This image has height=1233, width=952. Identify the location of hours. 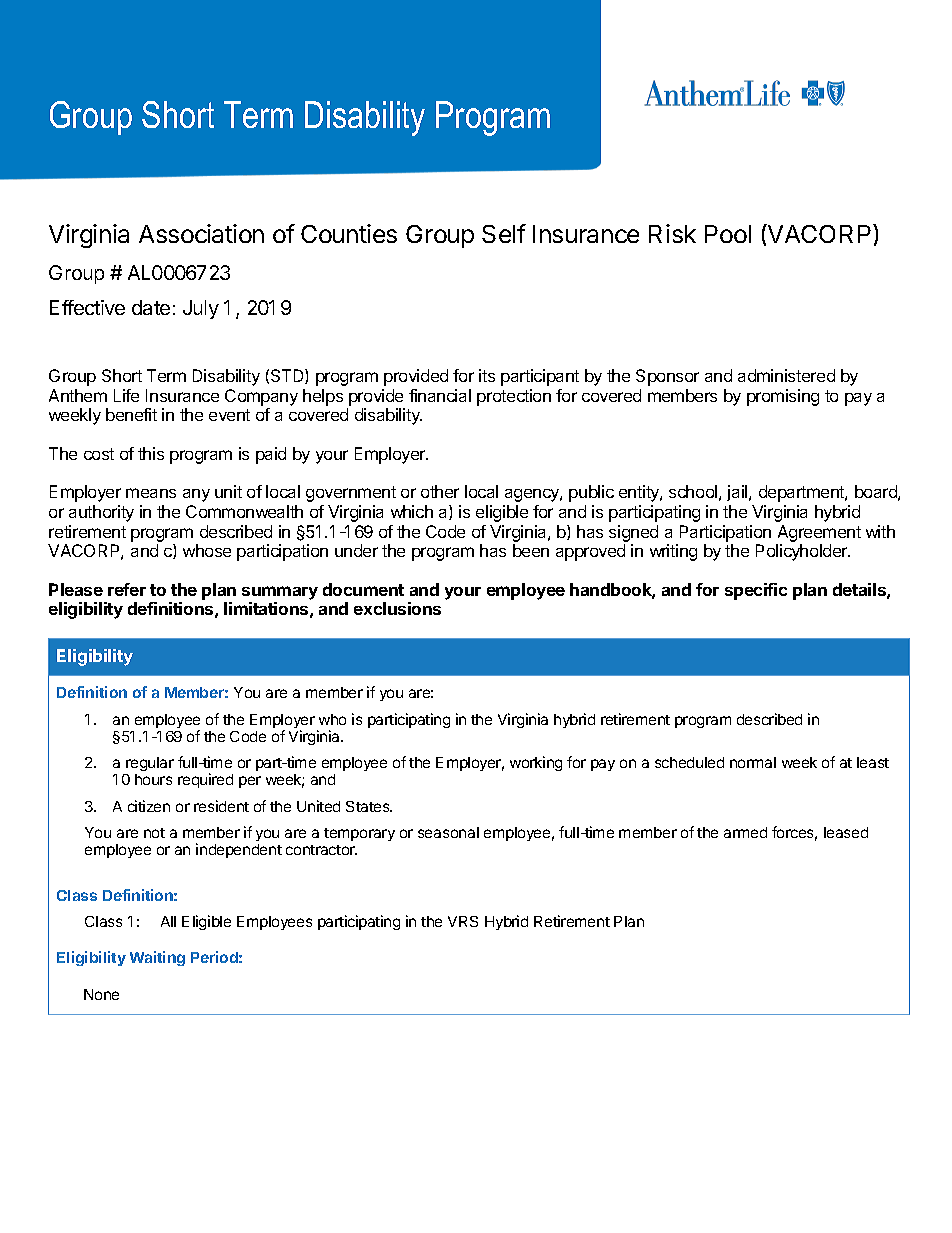
(153, 779).
